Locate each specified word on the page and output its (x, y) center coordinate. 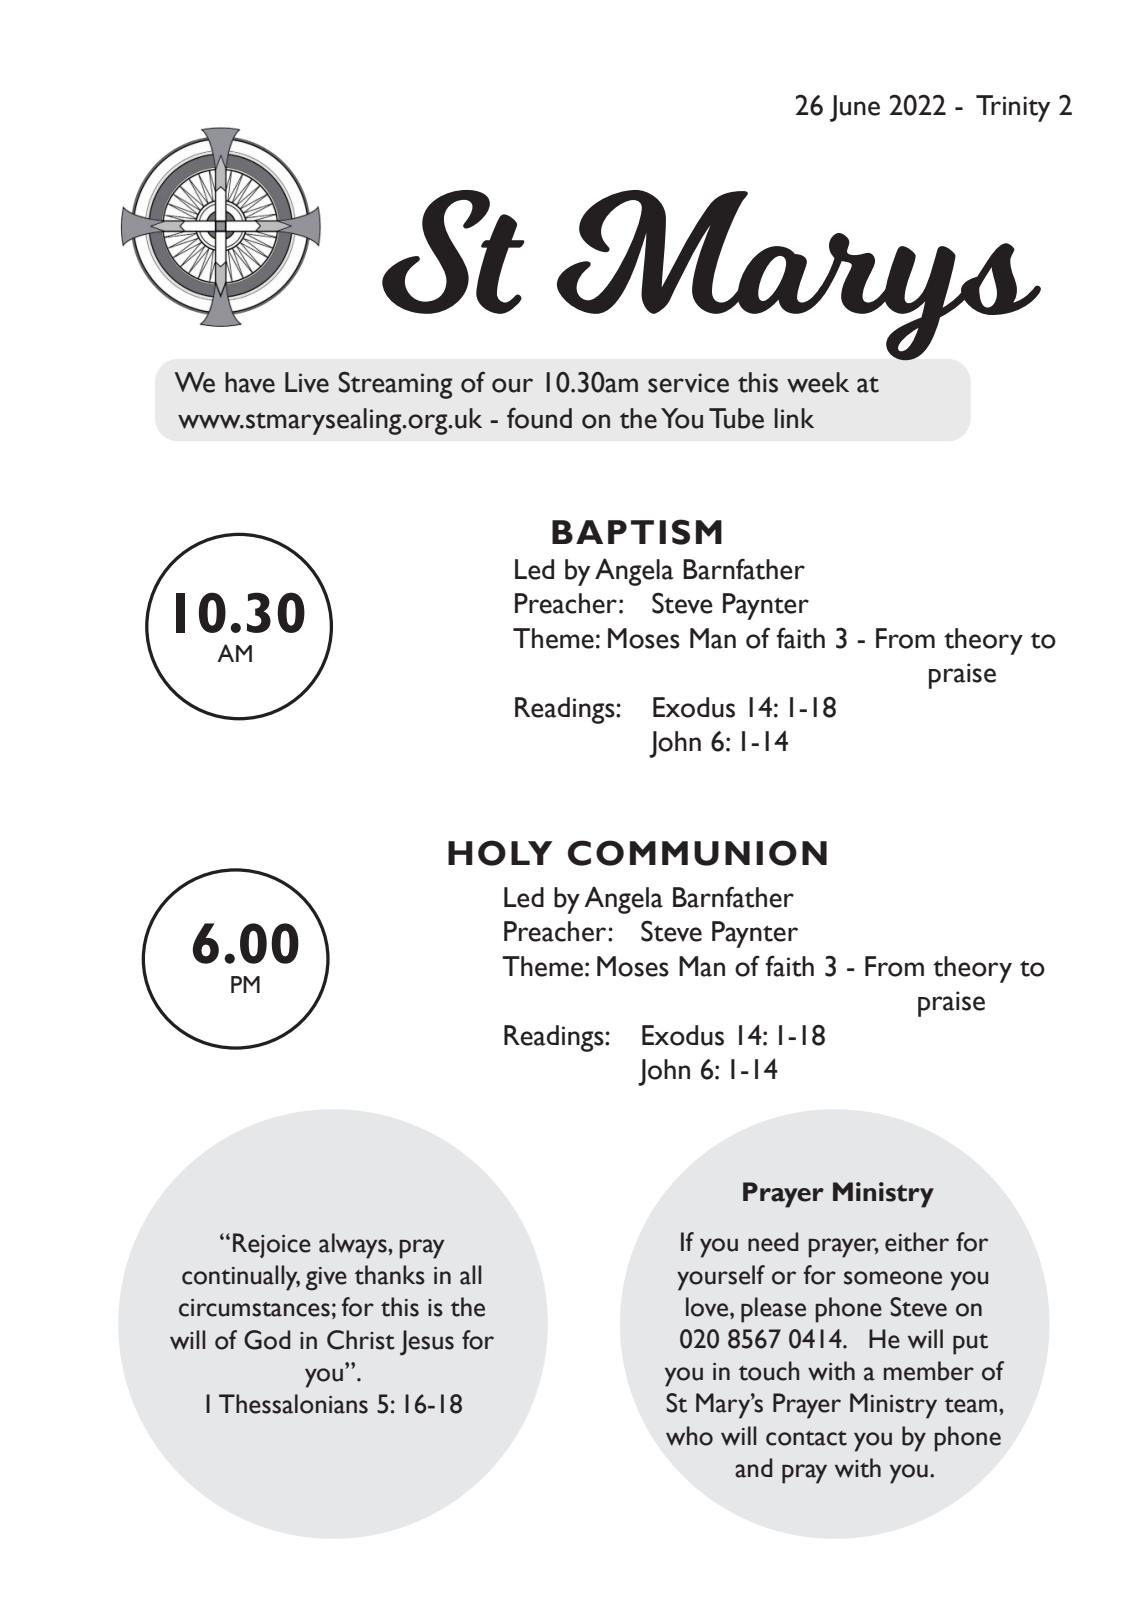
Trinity (1013, 108)
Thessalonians (293, 1404)
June (855, 108)
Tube (736, 418)
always (354, 1246)
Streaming (395, 385)
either (917, 1242)
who (689, 1436)
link (794, 418)
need (773, 1242)
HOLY (500, 853)
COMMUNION (697, 853)
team (972, 1405)
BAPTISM (637, 532)
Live (307, 382)
